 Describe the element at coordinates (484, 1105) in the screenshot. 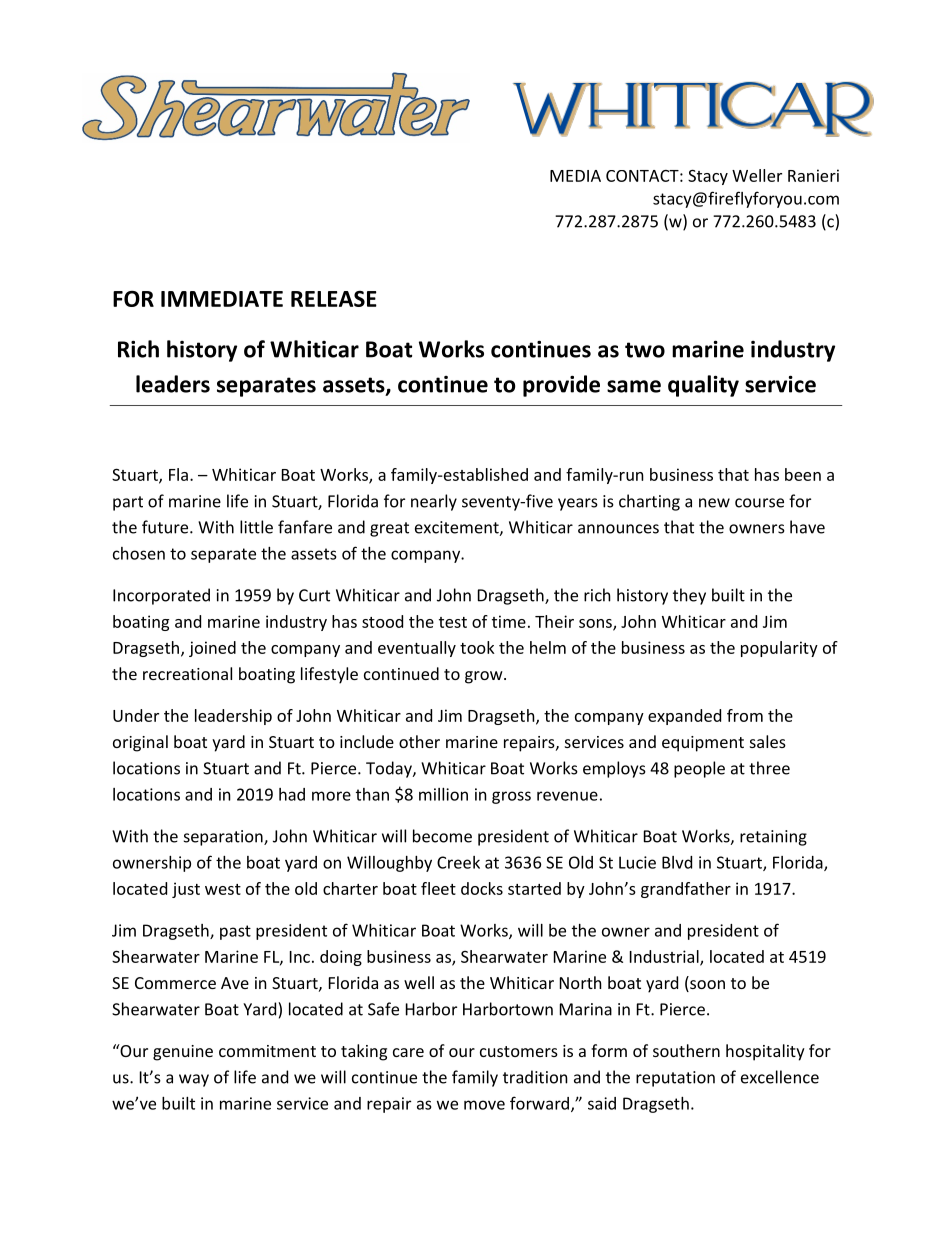

I see `move` at that location.
